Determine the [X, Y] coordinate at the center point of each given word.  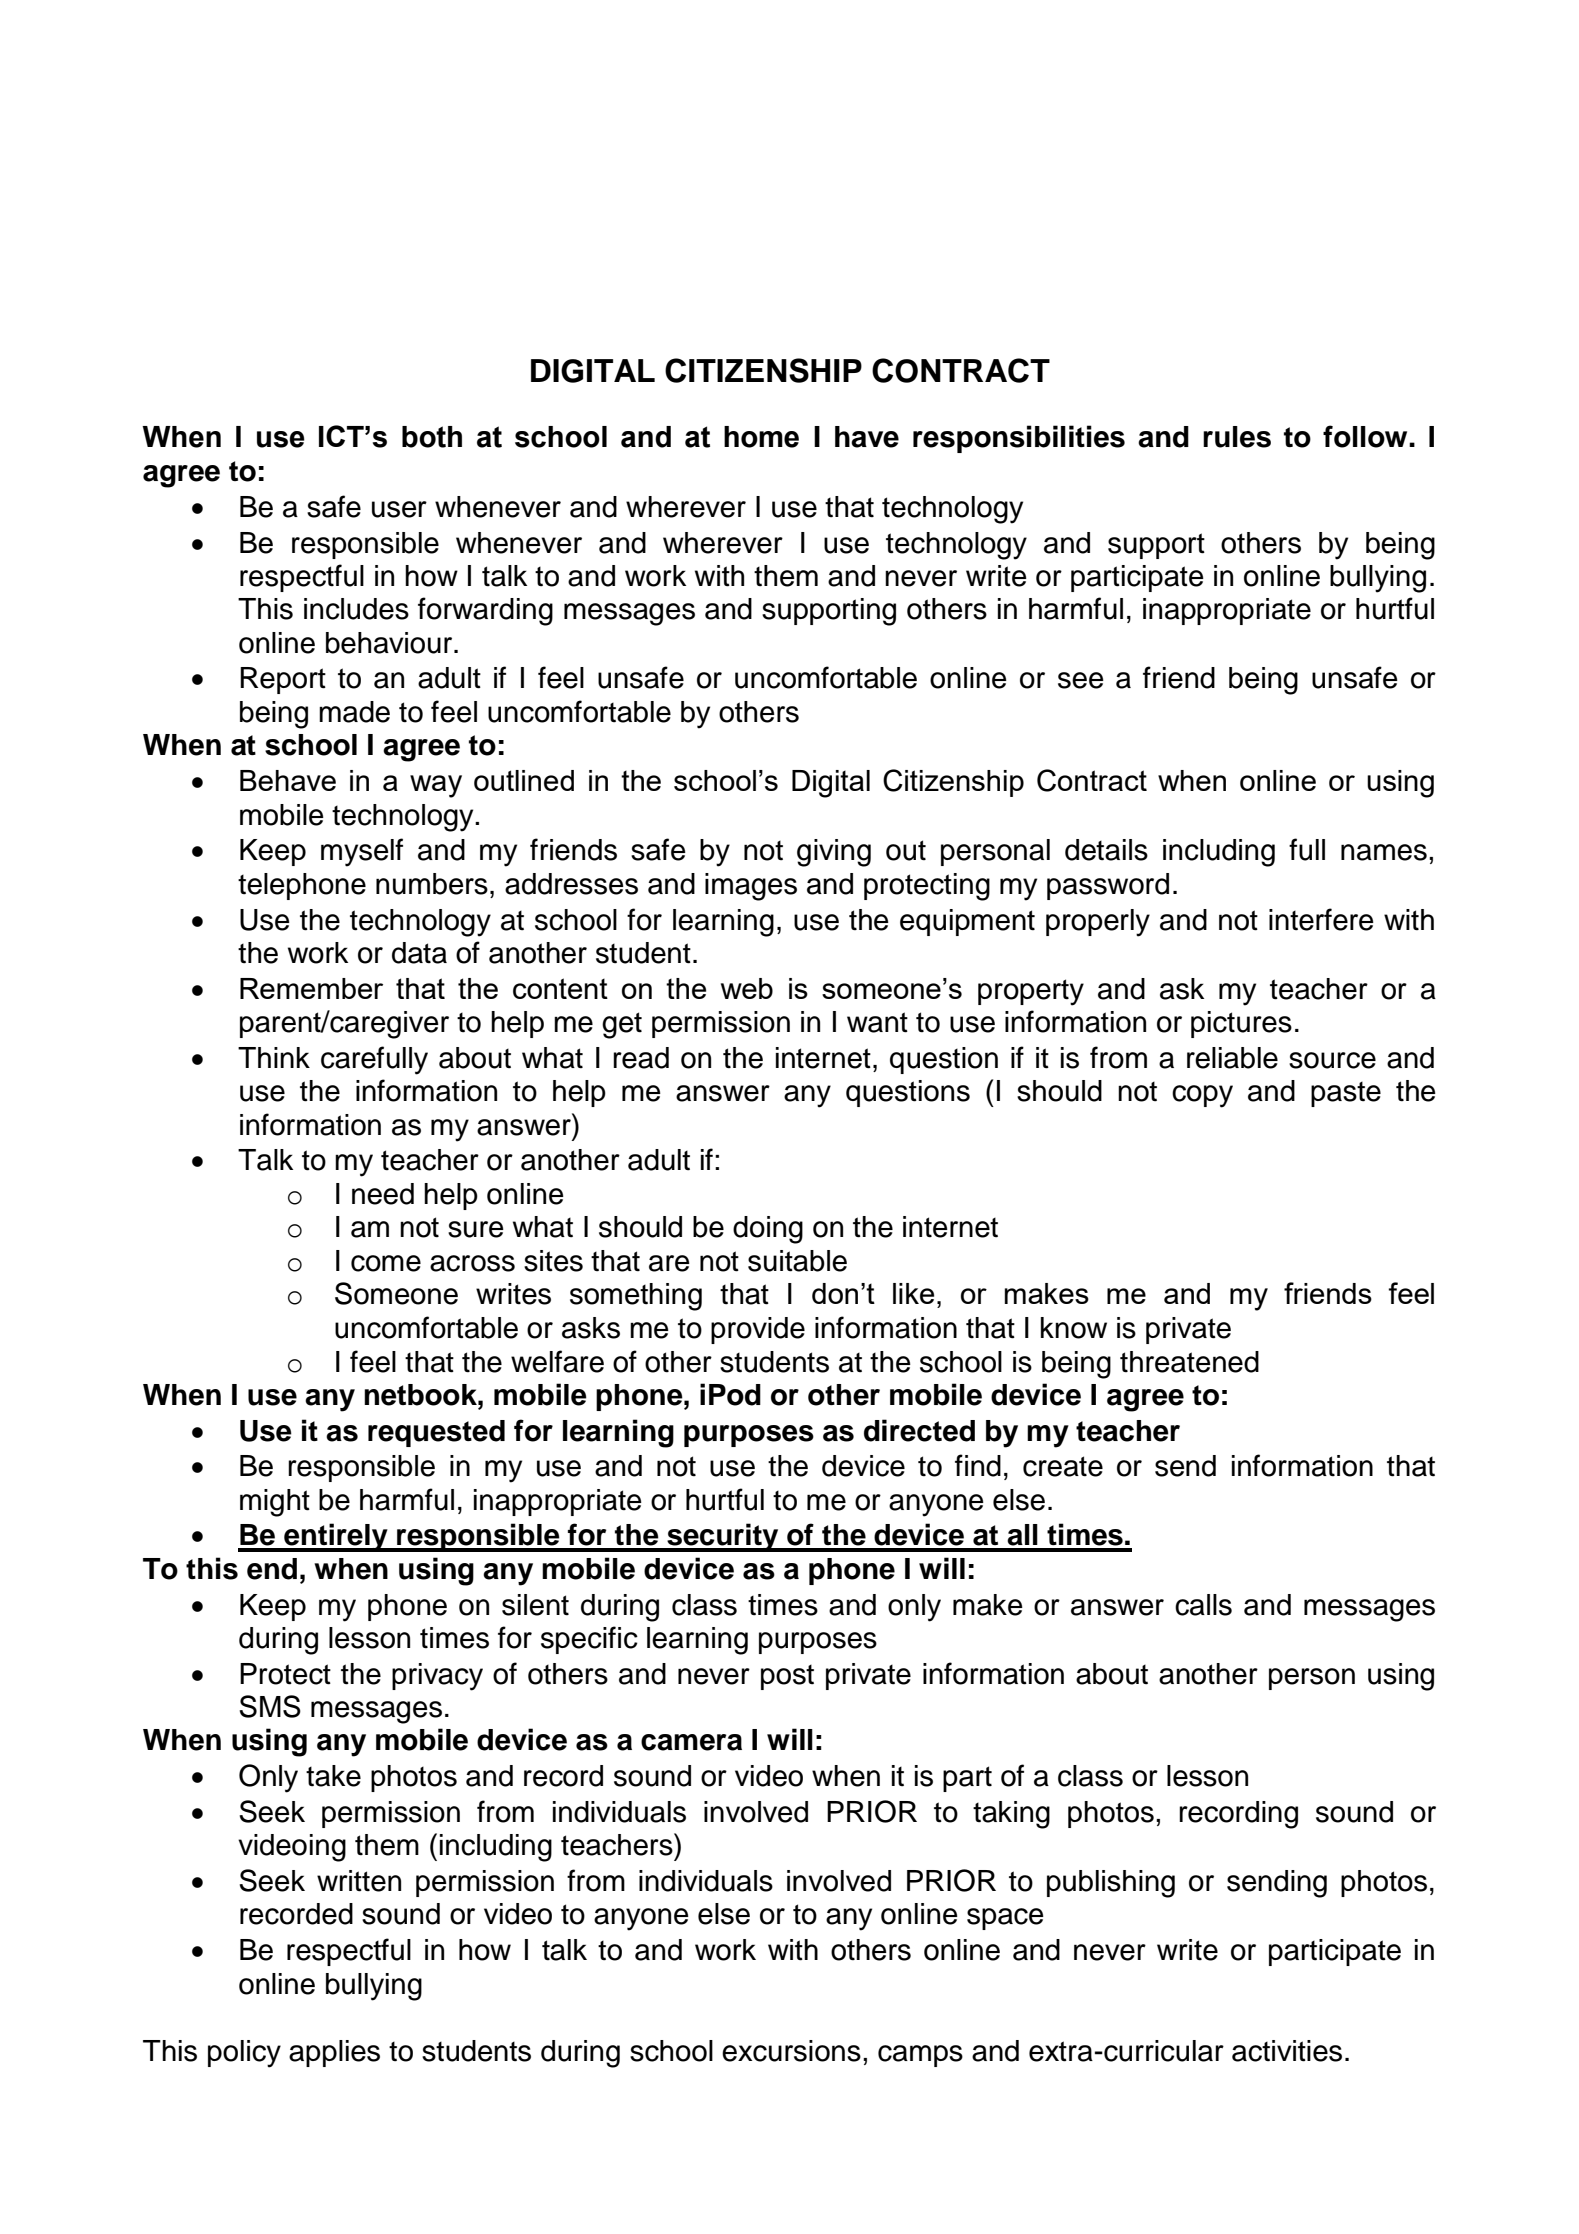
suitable [797, 1261]
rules [1237, 437]
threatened [1189, 1362]
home [761, 437]
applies [334, 2053]
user [399, 509]
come [386, 1263]
